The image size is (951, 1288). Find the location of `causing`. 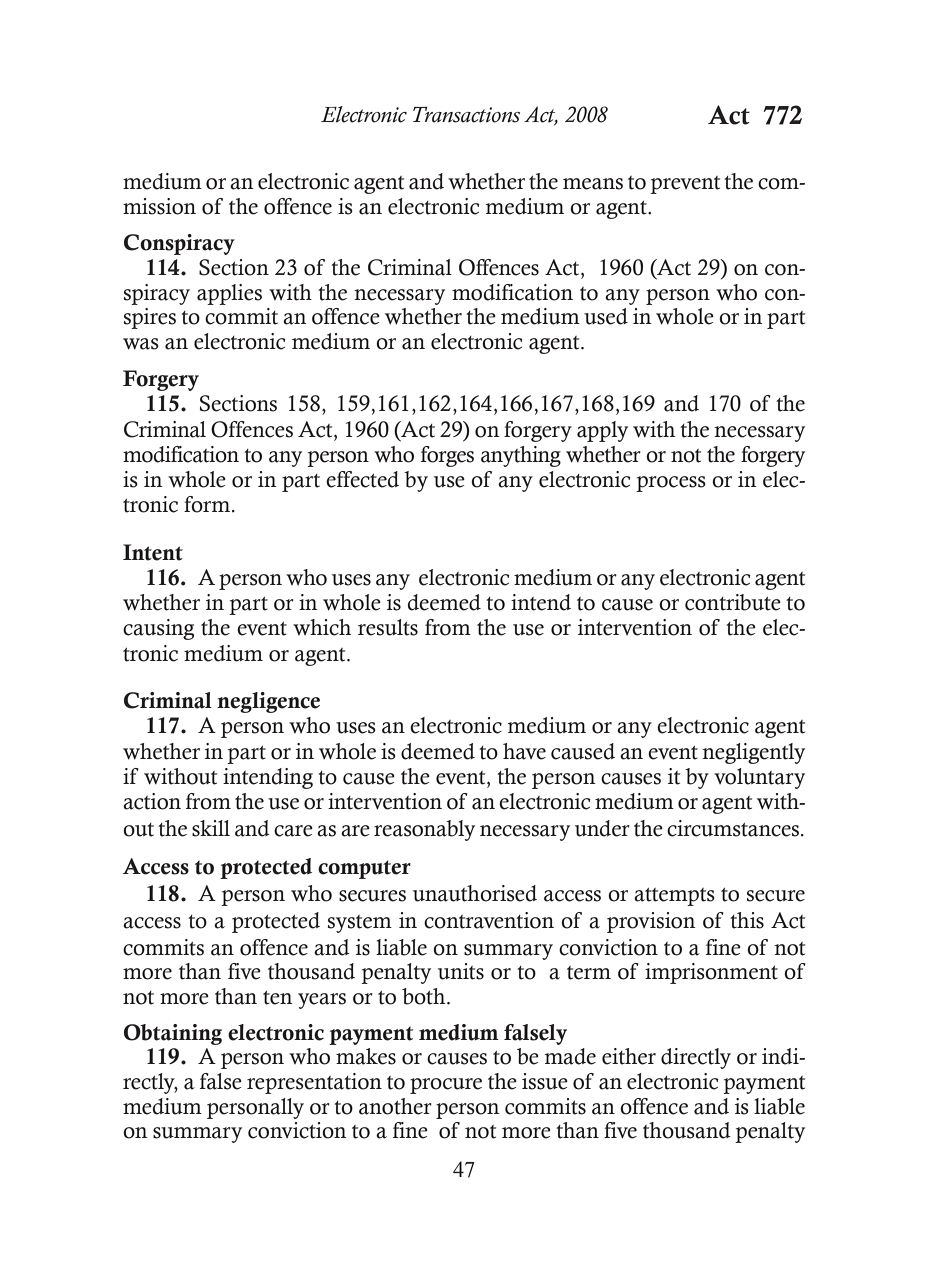

causing is located at coordinates (158, 629).
